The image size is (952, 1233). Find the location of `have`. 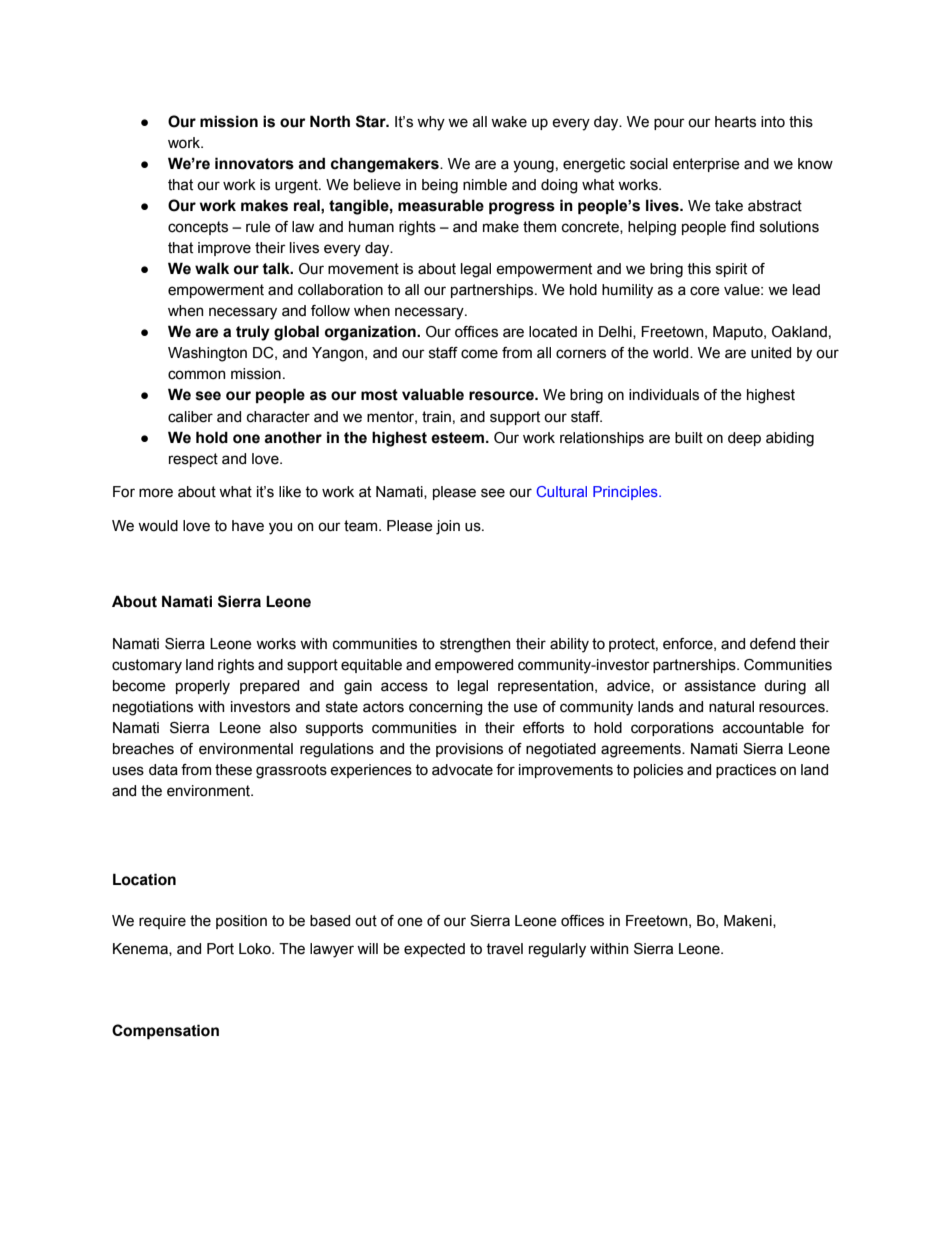

have is located at coordinates (248, 526).
